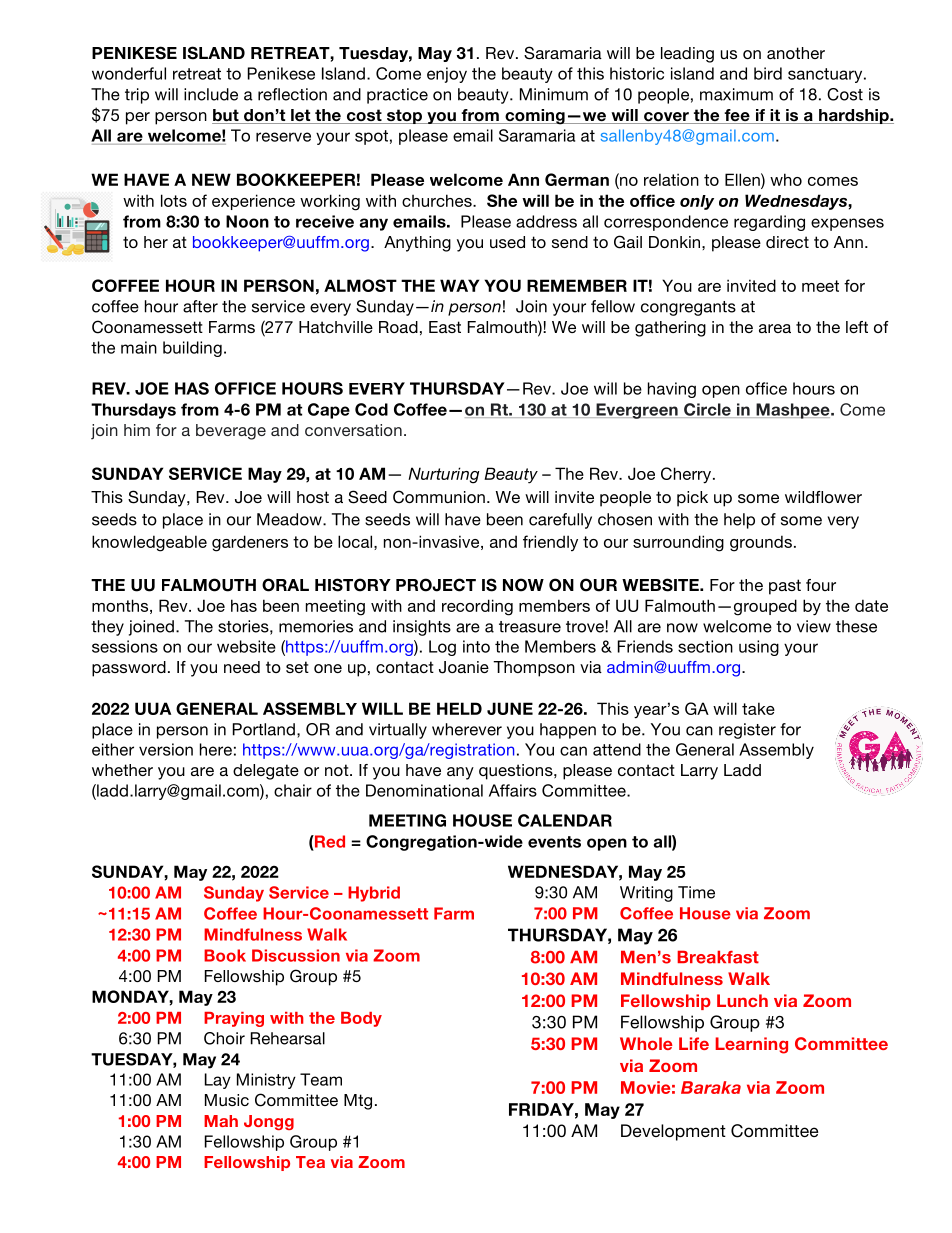 The image size is (952, 1233). I want to click on events, so click(554, 842).
